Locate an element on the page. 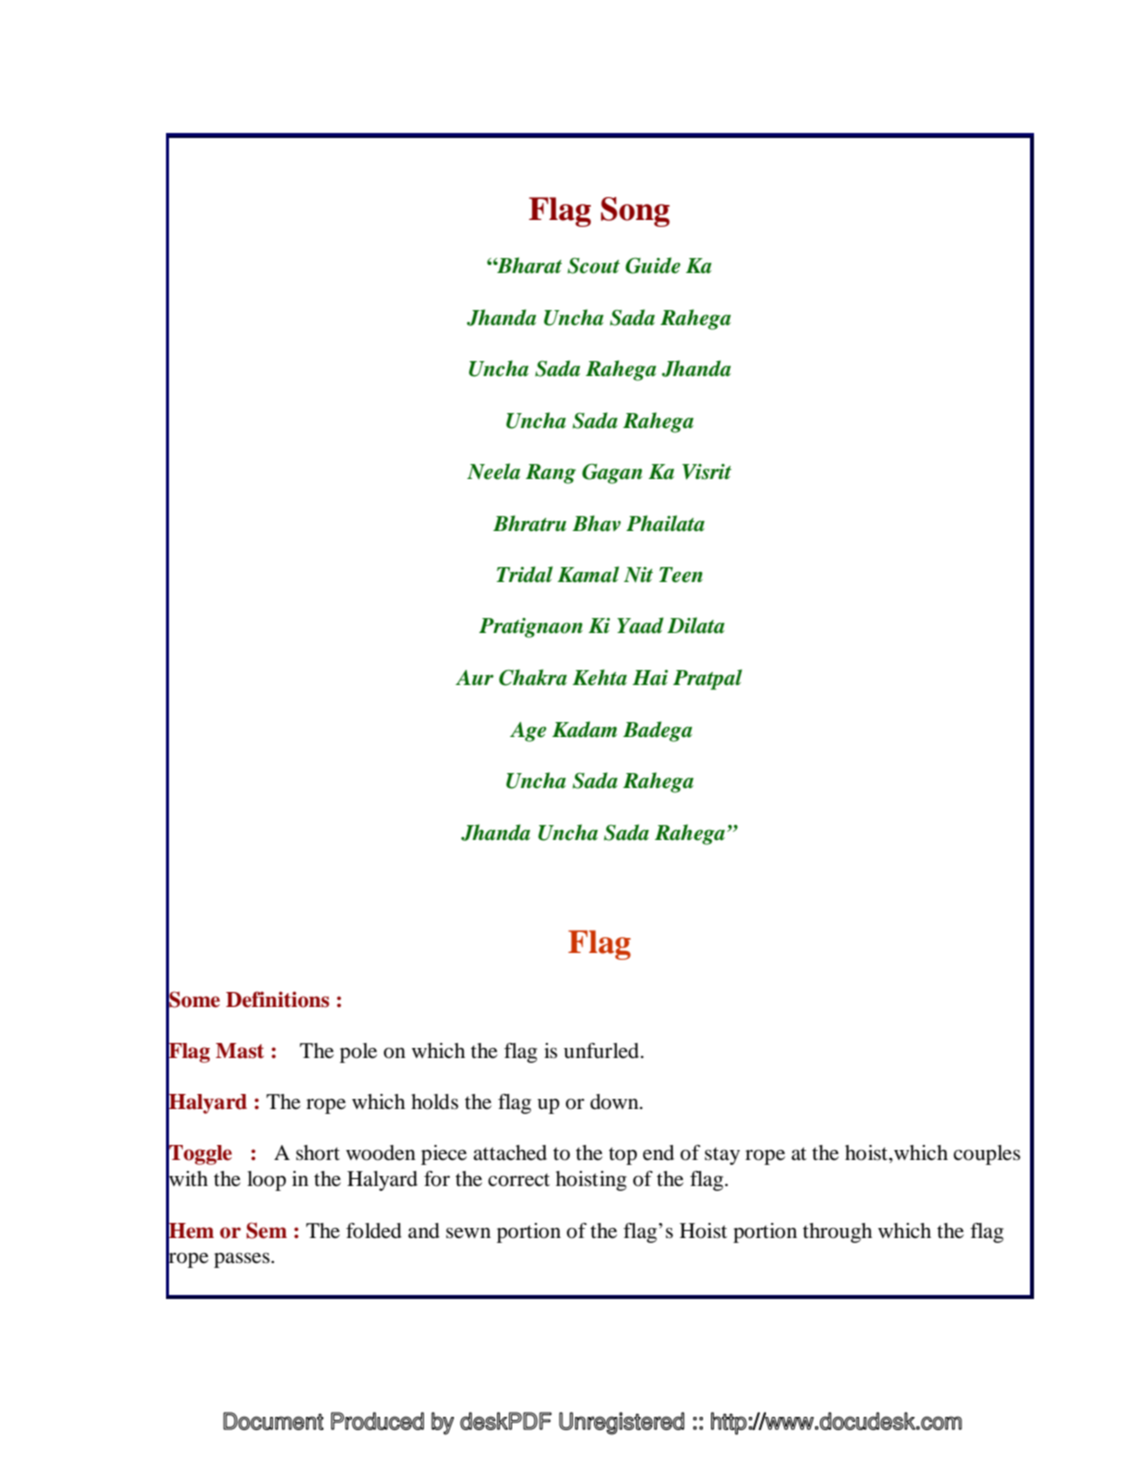 This image has width=1133, height=1466. Guide is located at coordinates (653, 265).
